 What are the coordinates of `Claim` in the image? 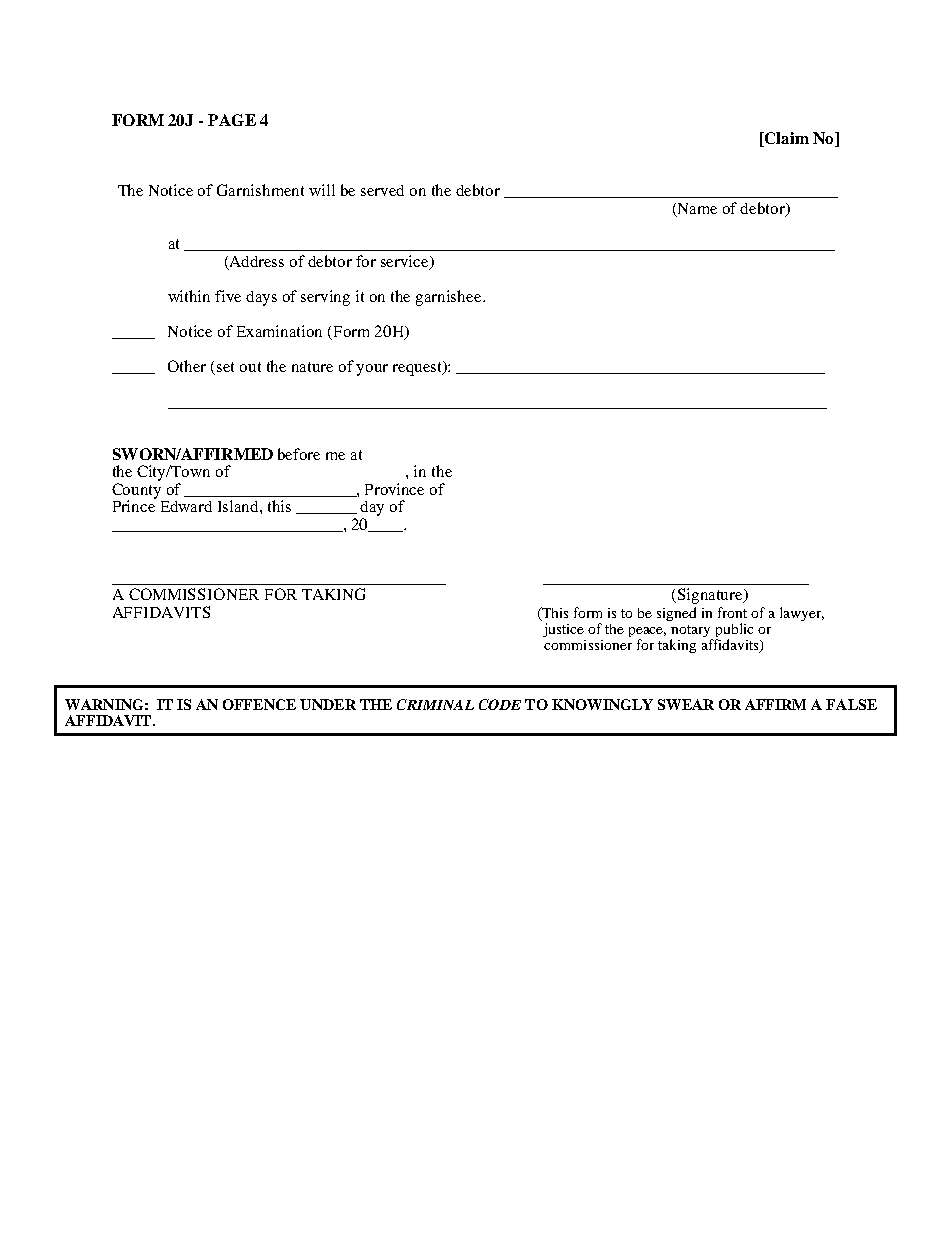 It's located at (786, 139).
